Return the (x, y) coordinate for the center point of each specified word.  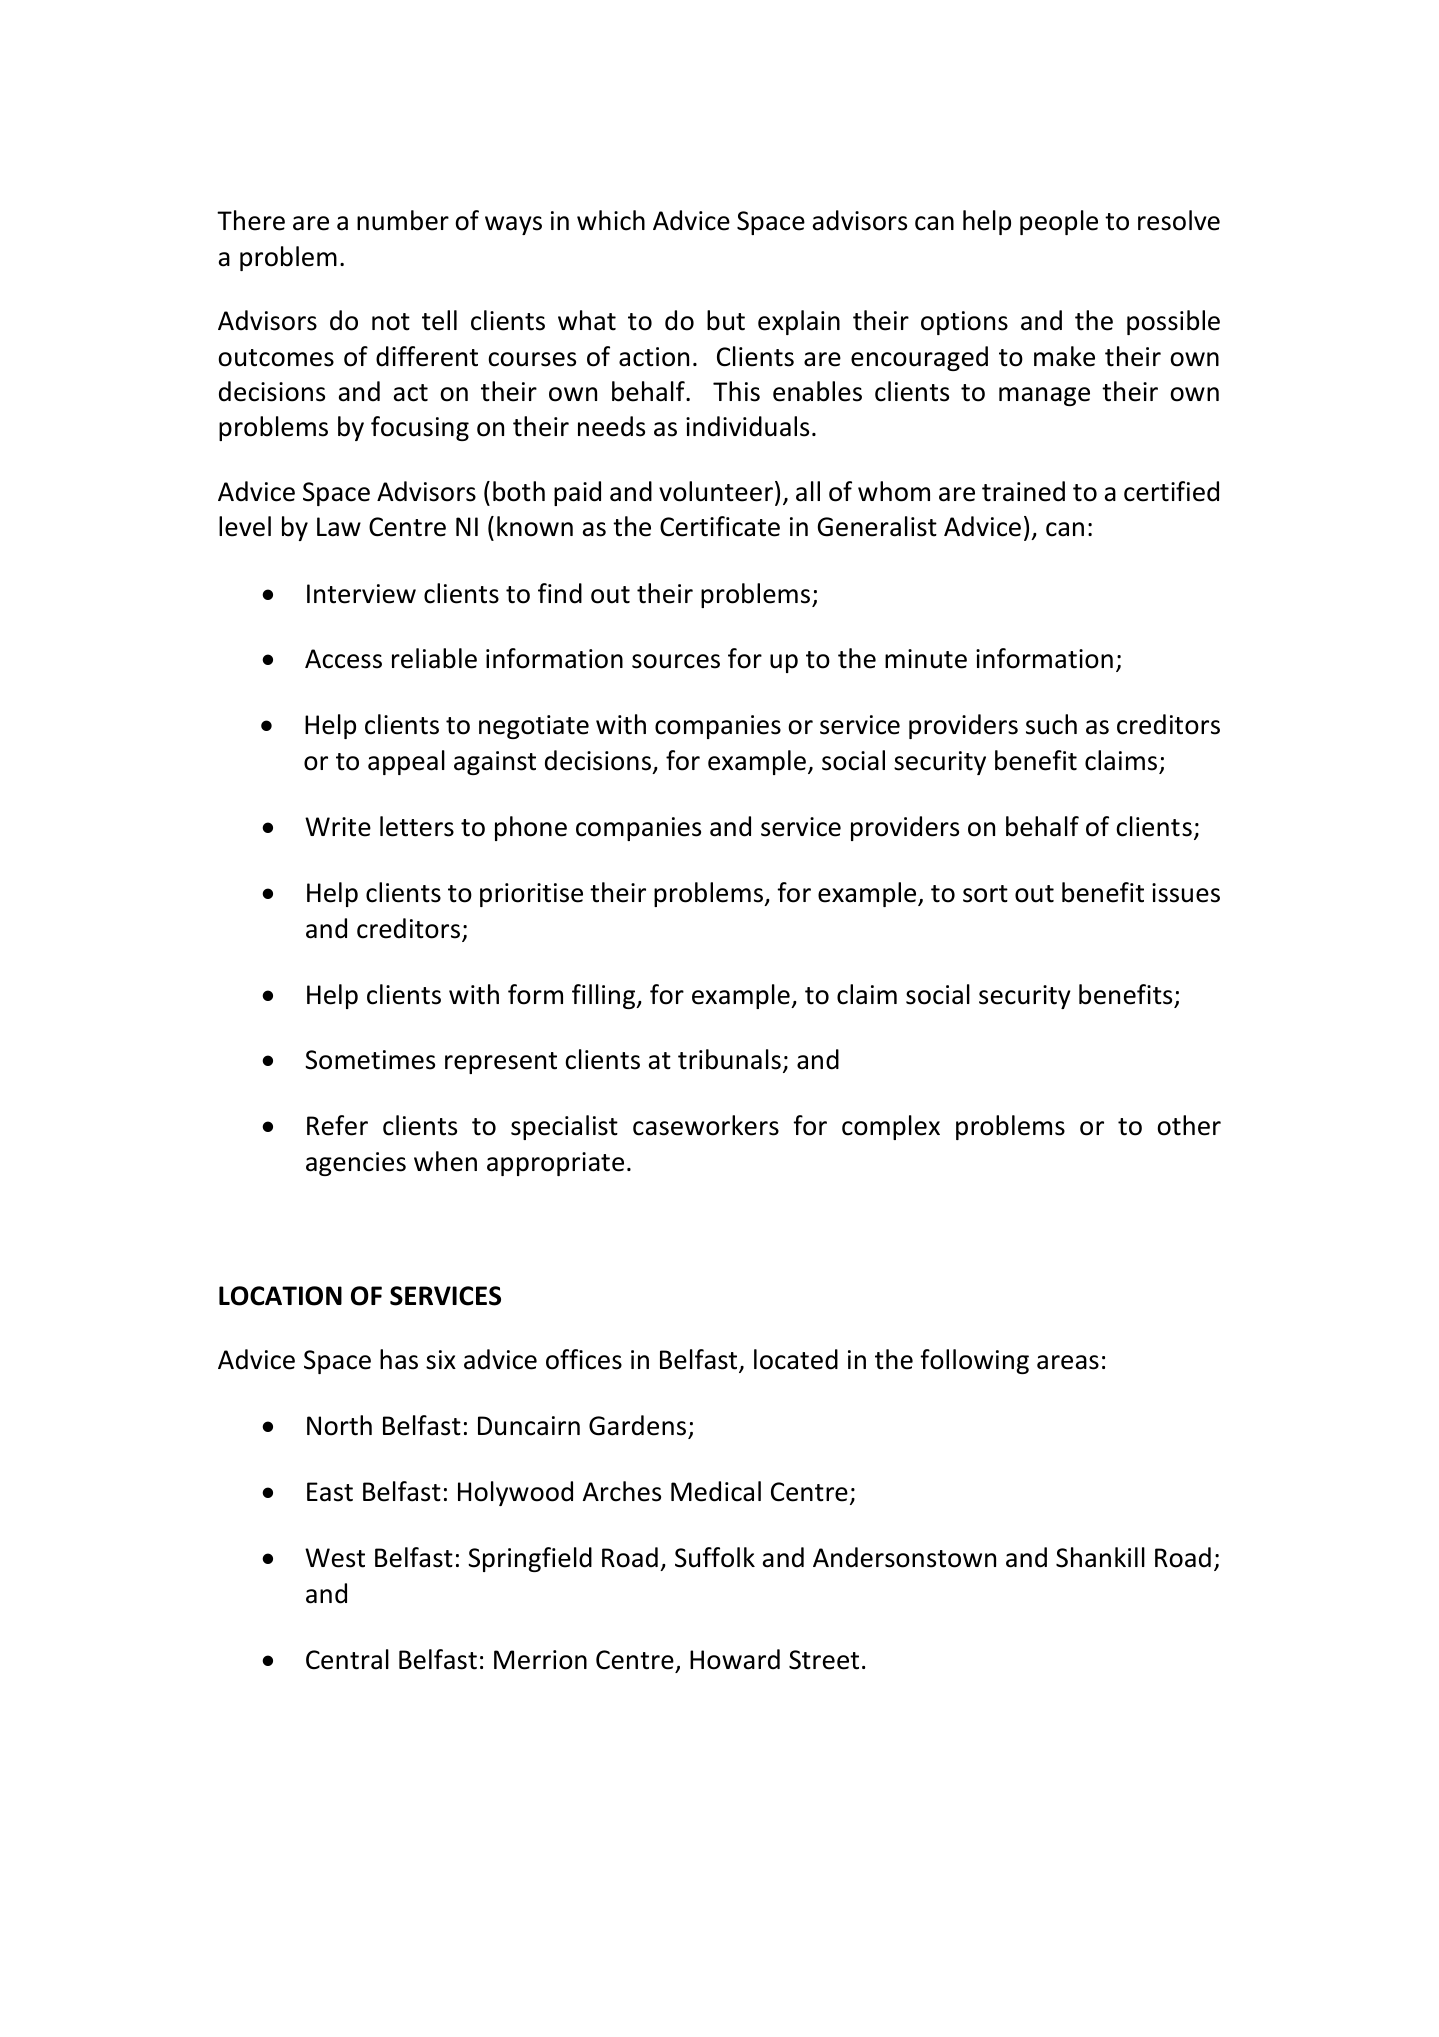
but (726, 320)
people (1059, 222)
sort (985, 894)
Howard (735, 1659)
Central (347, 1659)
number (403, 220)
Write (338, 827)
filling (605, 996)
